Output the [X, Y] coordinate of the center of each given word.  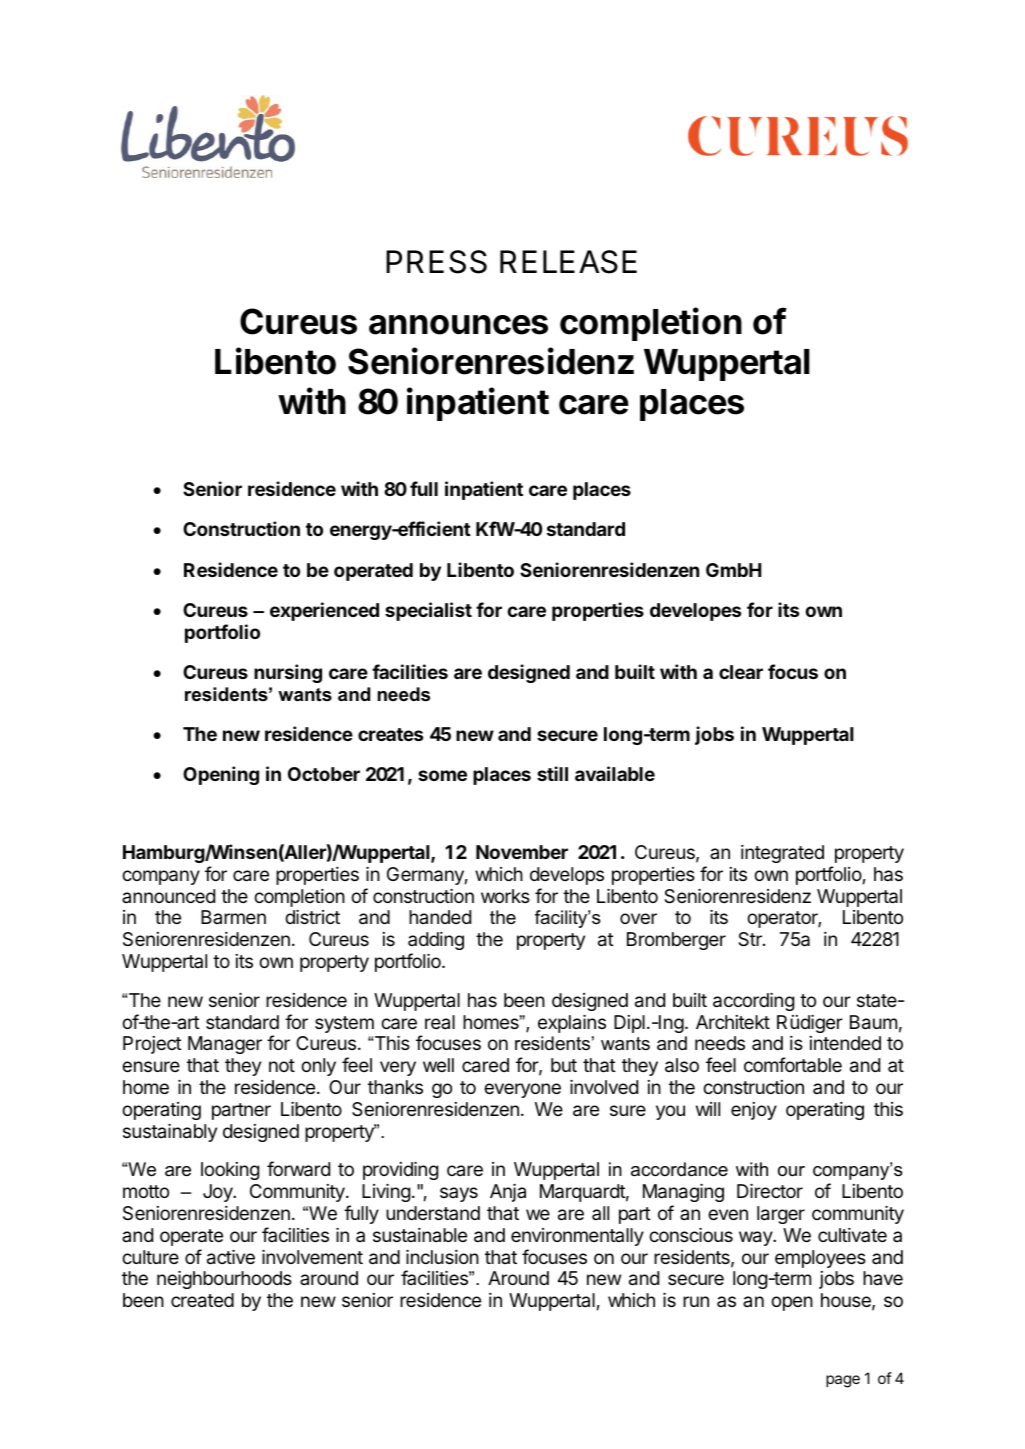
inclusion [442, 1257]
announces [458, 325]
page [843, 1381]
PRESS [436, 262]
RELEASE [568, 262]
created [202, 1300]
